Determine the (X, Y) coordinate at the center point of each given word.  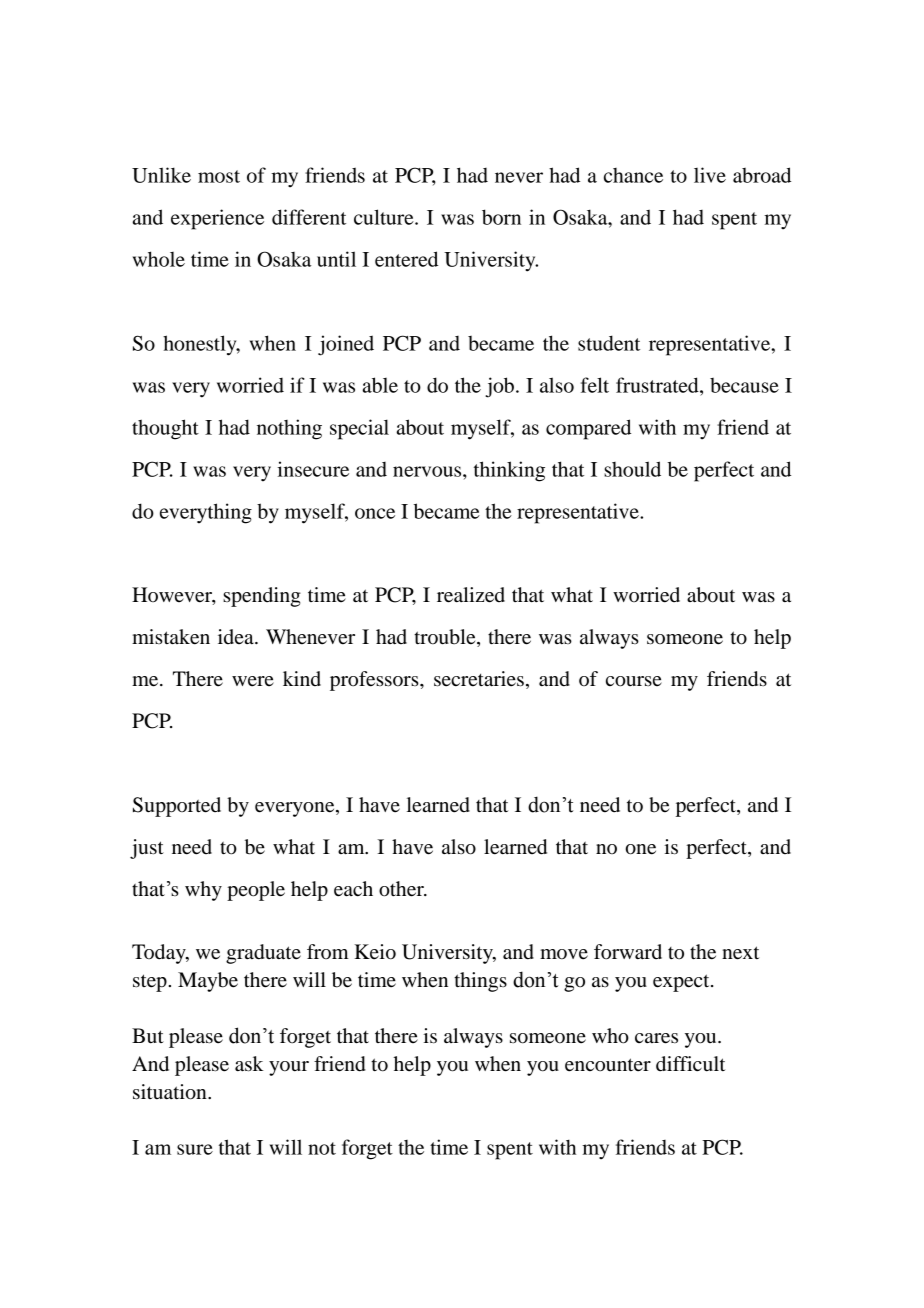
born (501, 217)
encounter (608, 1065)
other (402, 889)
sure (195, 1149)
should (632, 469)
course (634, 681)
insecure (313, 469)
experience (217, 219)
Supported (177, 807)
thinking (509, 471)
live (710, 175)
